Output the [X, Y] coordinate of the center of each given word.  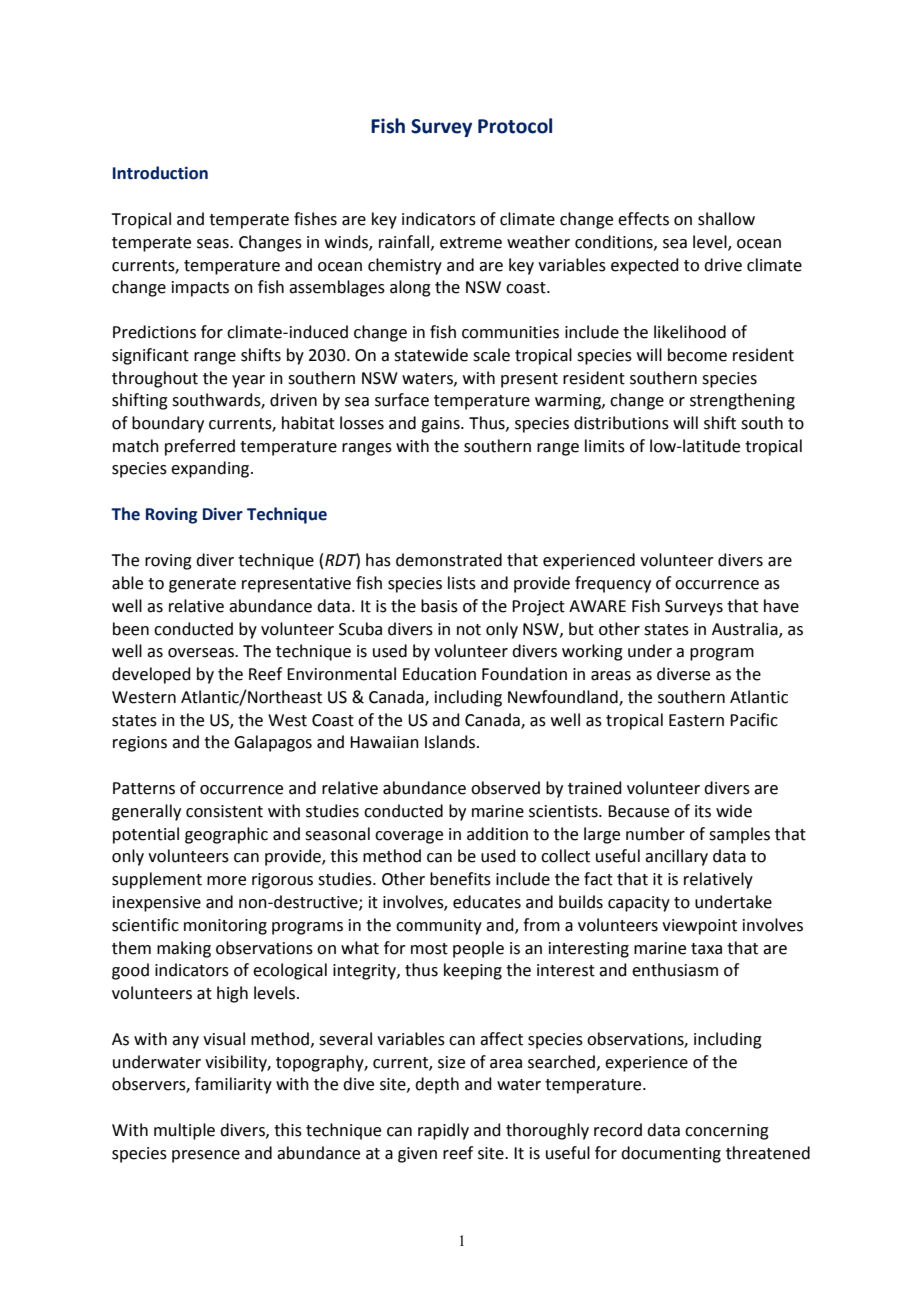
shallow [726, 219]
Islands [451, 742]
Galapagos [273, 743]
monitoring [225, 927]
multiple [184, 1131]
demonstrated [449, 560]
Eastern [696, 720]
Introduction [160, 173]
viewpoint [699, 927]
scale [491, 355]
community [439, 927]
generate [202, 585]
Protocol [515, 126]
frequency [613, 584]
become [697, 355]
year [248, 381]
